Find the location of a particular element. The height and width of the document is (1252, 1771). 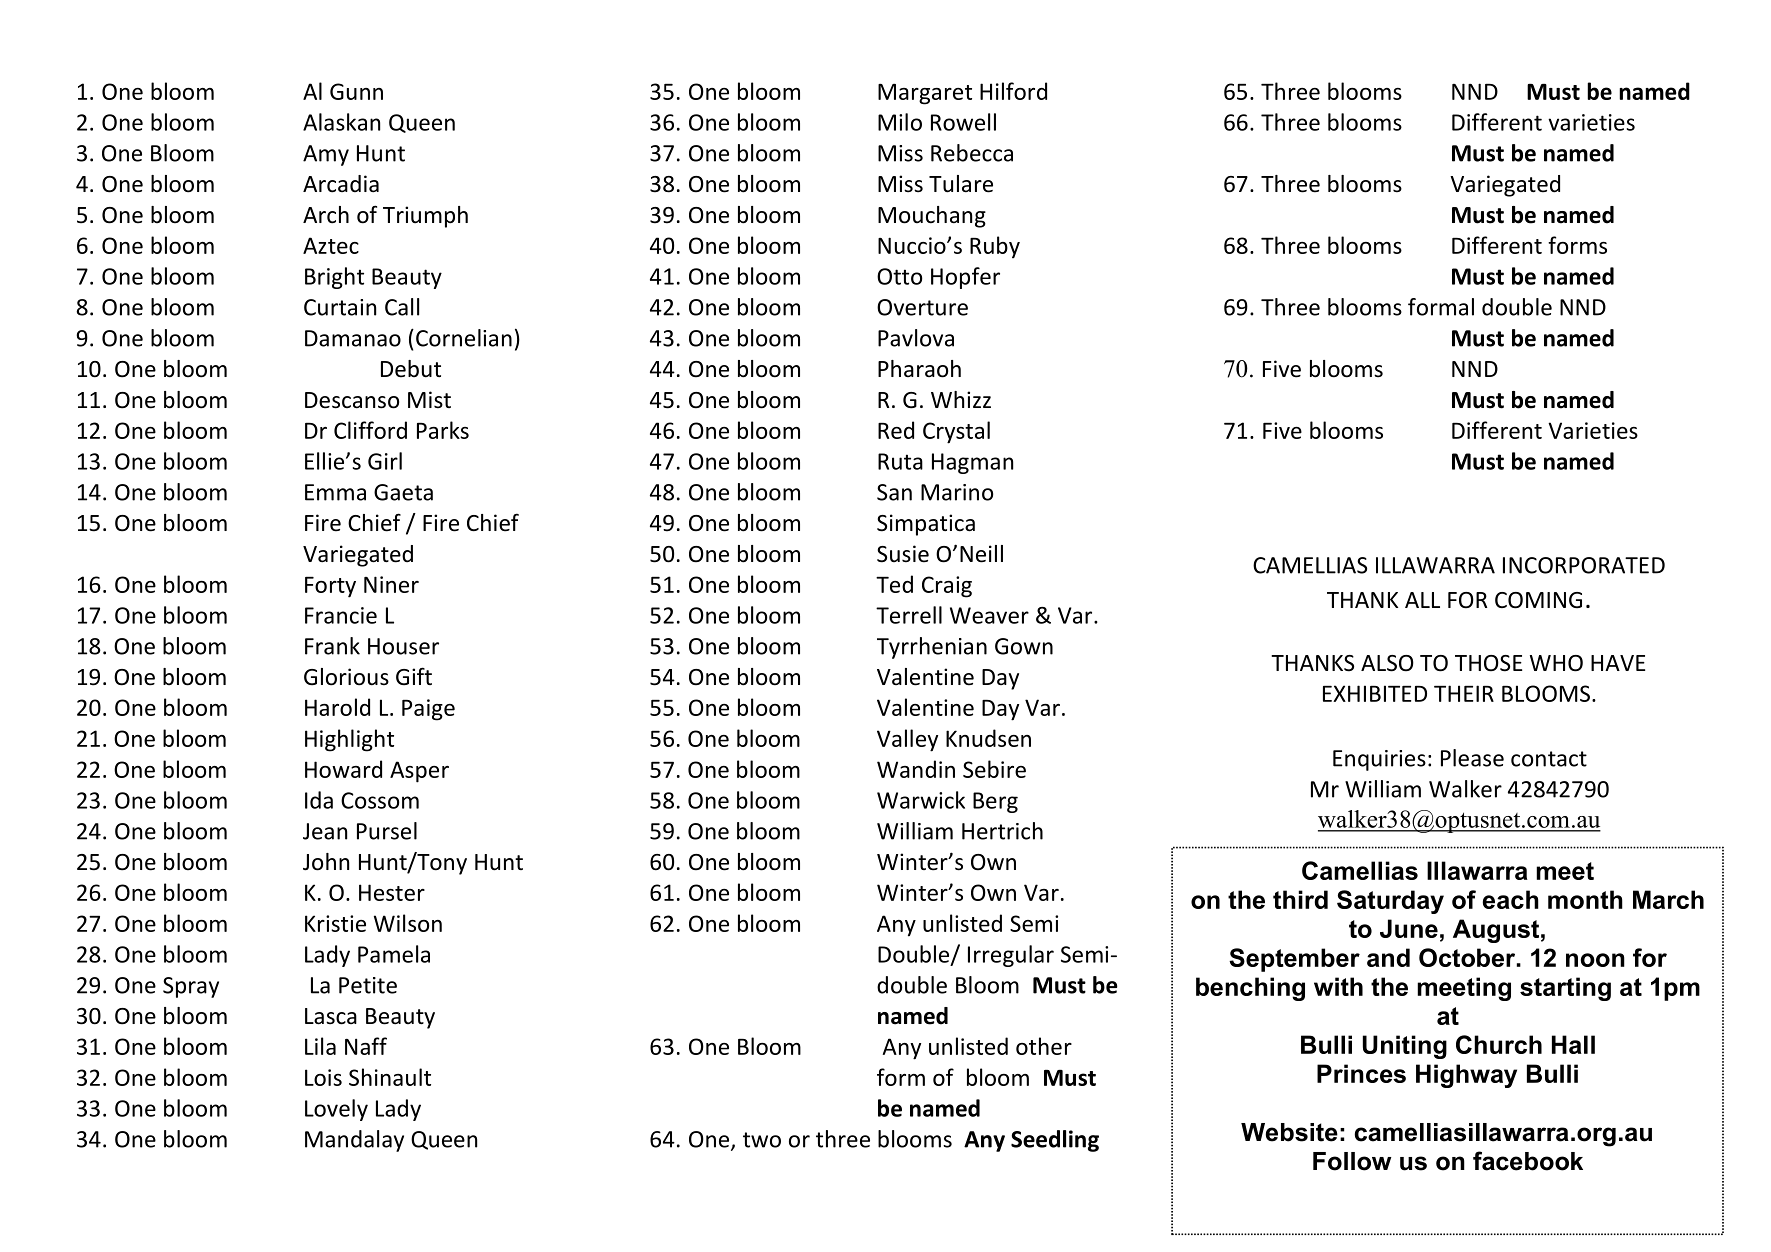

Terrell is located at coordinates (909, 615).
